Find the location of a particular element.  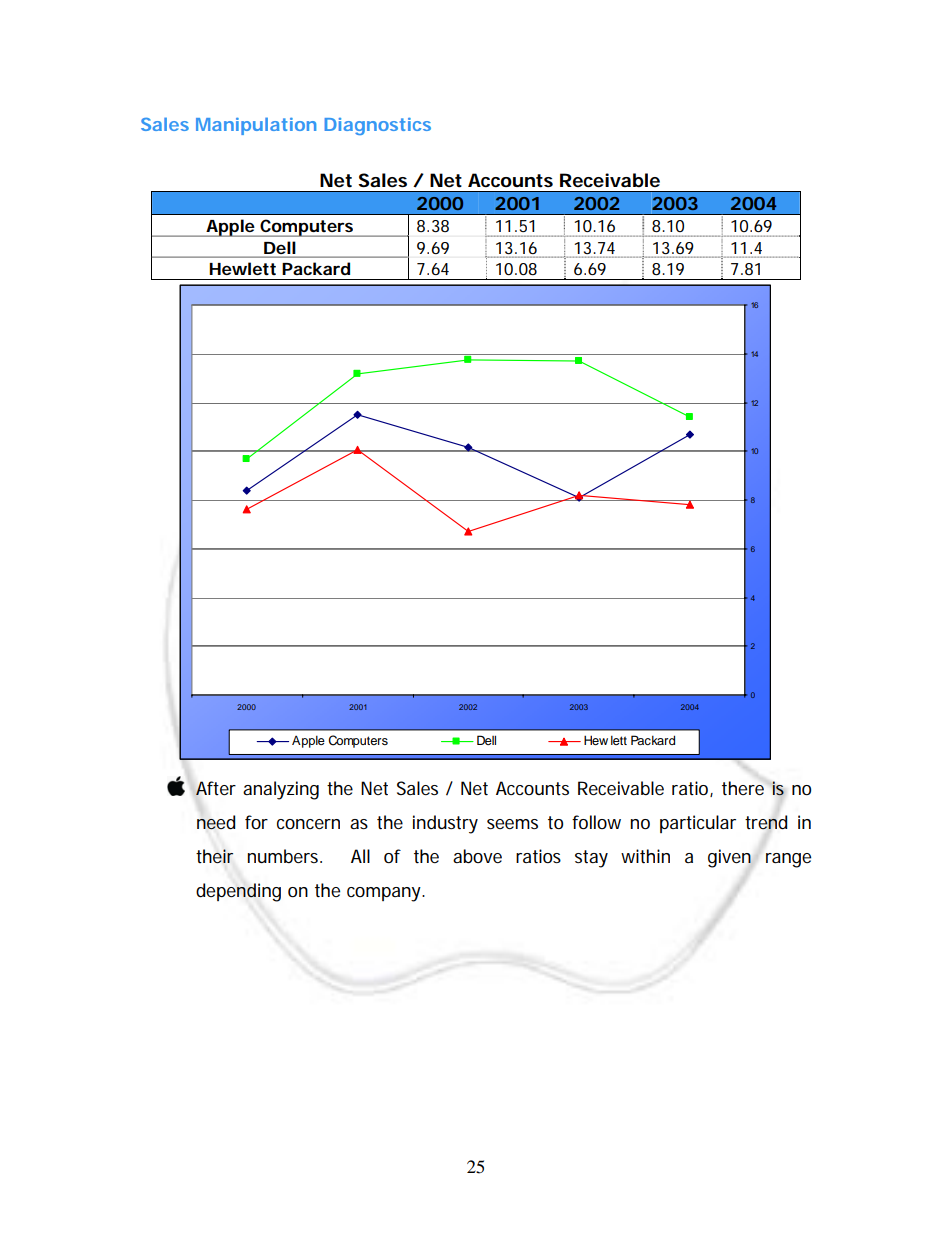

seems is located at coordinates (512, 824).
